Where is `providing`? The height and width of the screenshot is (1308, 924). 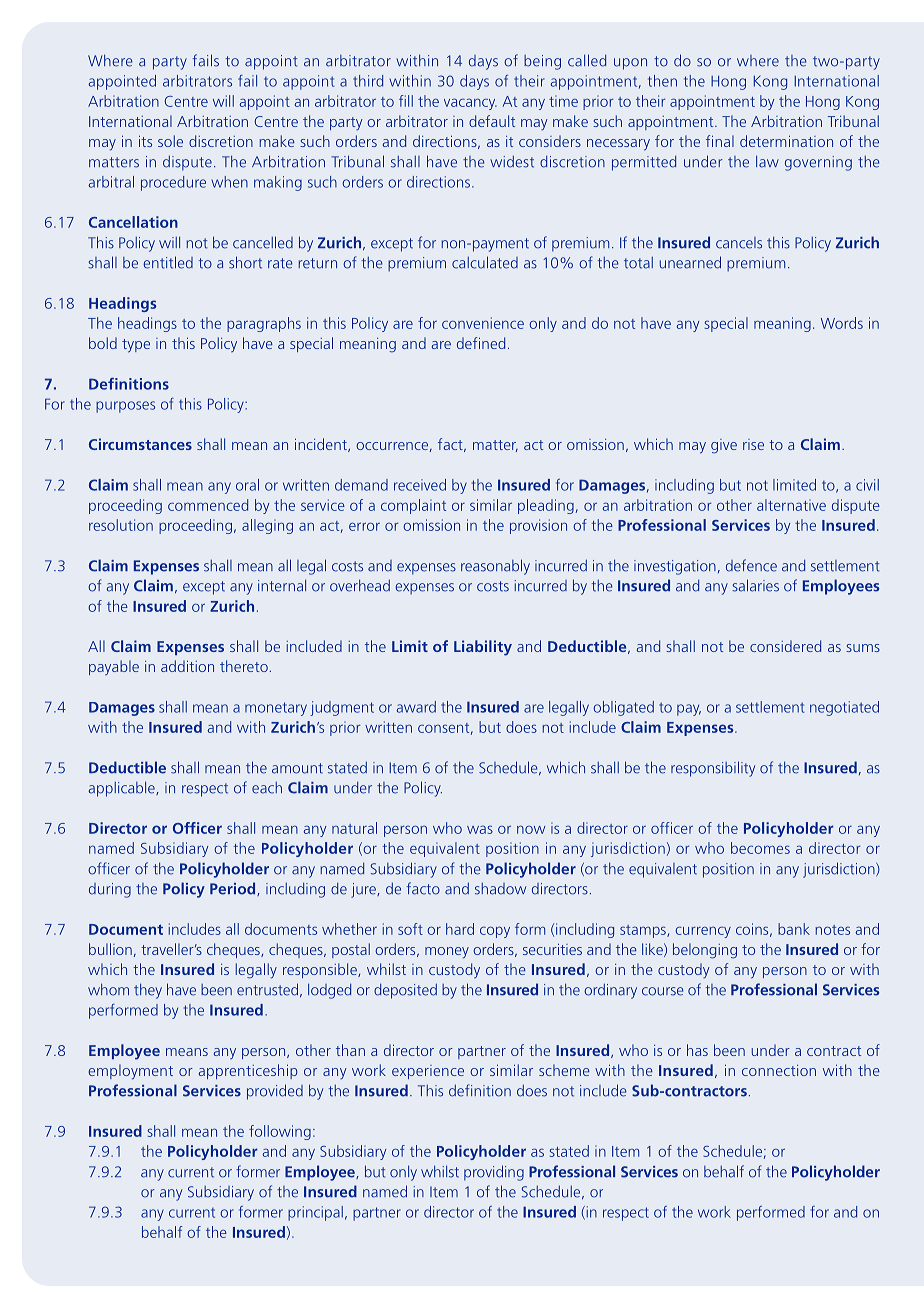 providing is located at coordinates (494, 1173).
